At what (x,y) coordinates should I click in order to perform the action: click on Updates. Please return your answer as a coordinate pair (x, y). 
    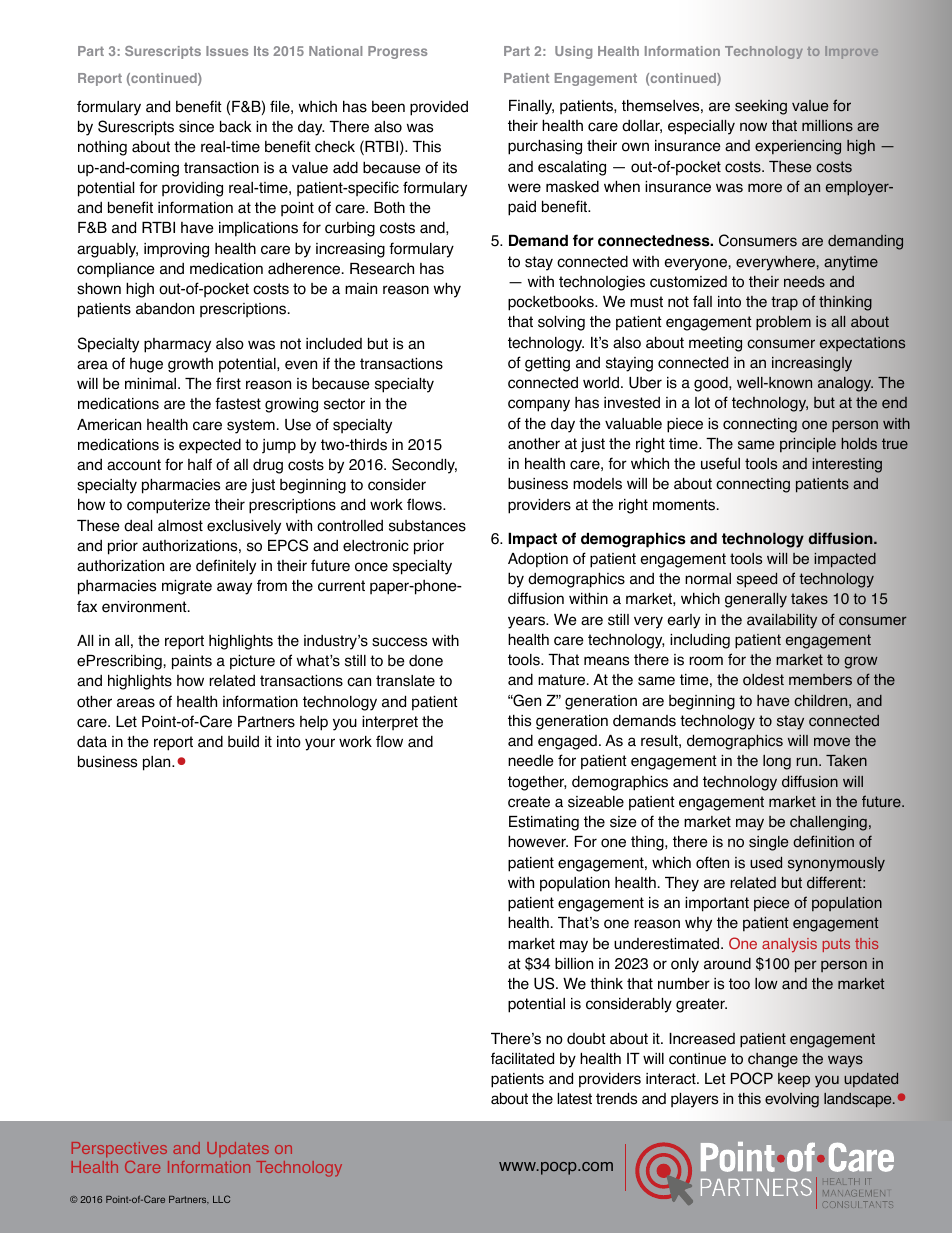
    Looking at the image, I should click on (238, 1149).
